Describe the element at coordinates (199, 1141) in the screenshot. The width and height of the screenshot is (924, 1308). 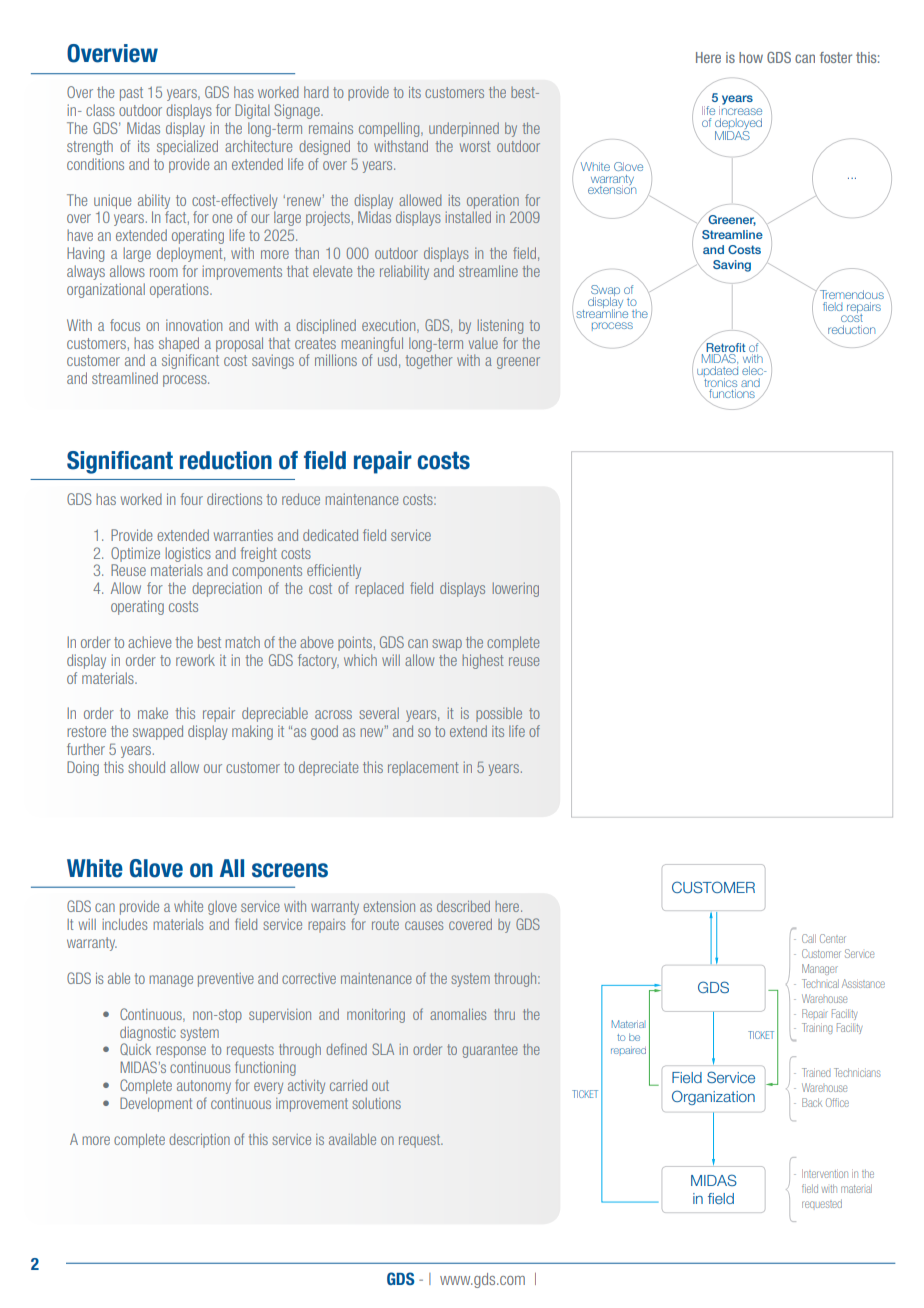
I see `description` at that location.
